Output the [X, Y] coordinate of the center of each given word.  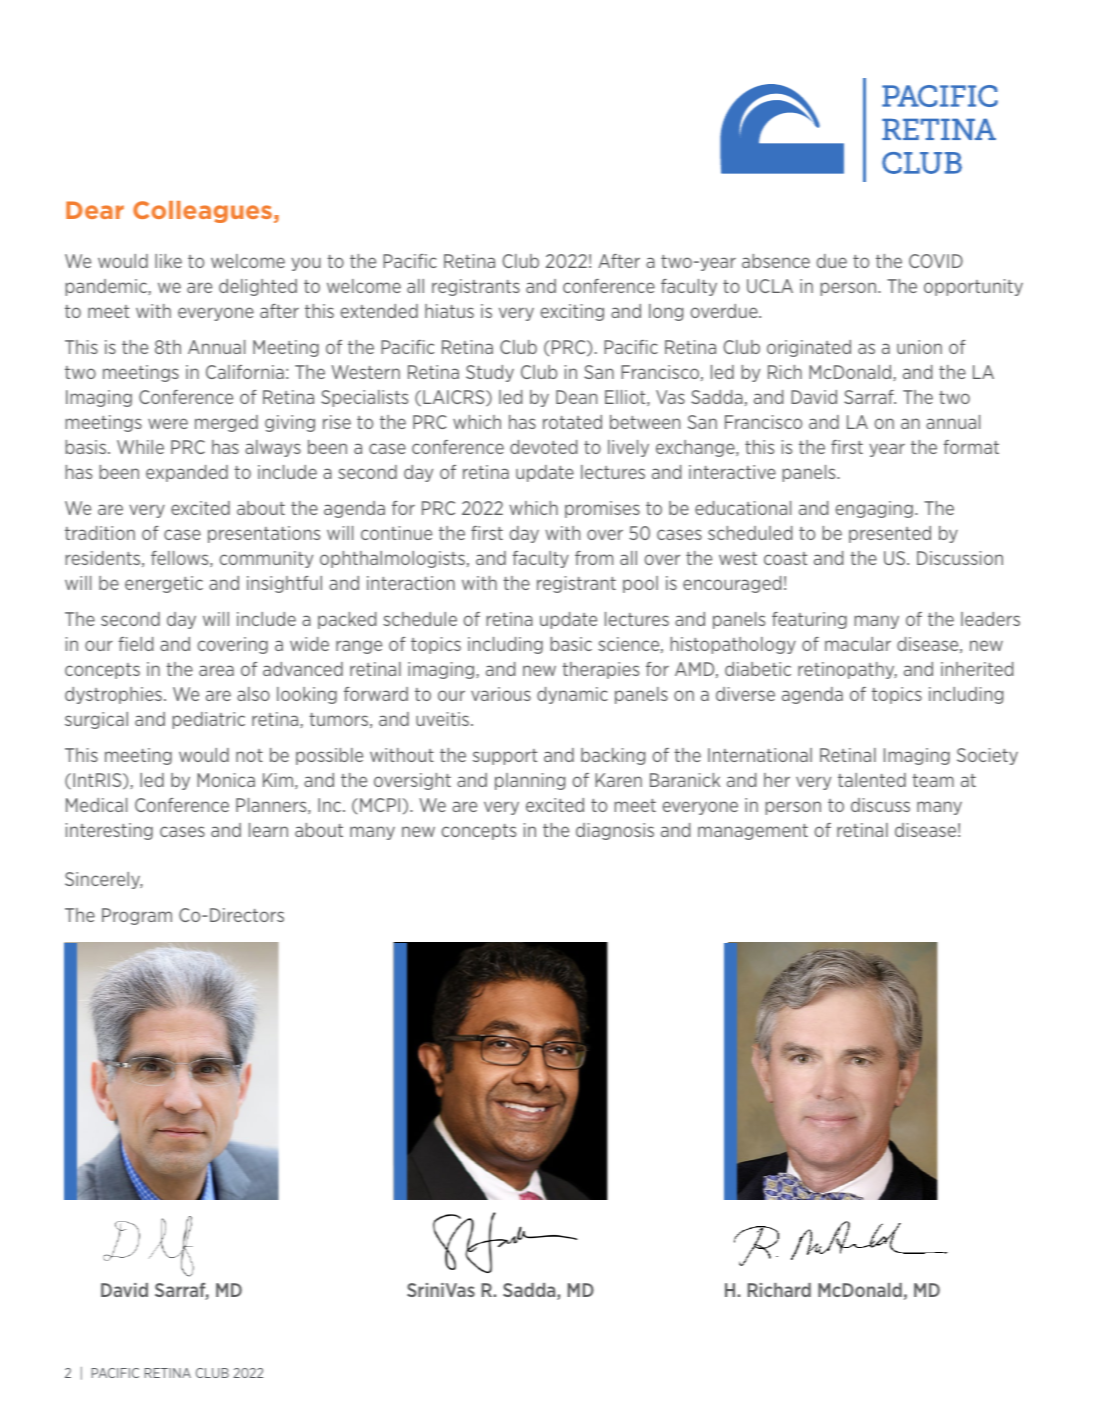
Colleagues [202, 212]
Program [137, 916]
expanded [187, 473]
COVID [936, 261]
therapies [600, 670]
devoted [543, 447]
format [971, 447]
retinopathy [847, 670]
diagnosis [615, 831]
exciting [572, 312]
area [216, 670]
